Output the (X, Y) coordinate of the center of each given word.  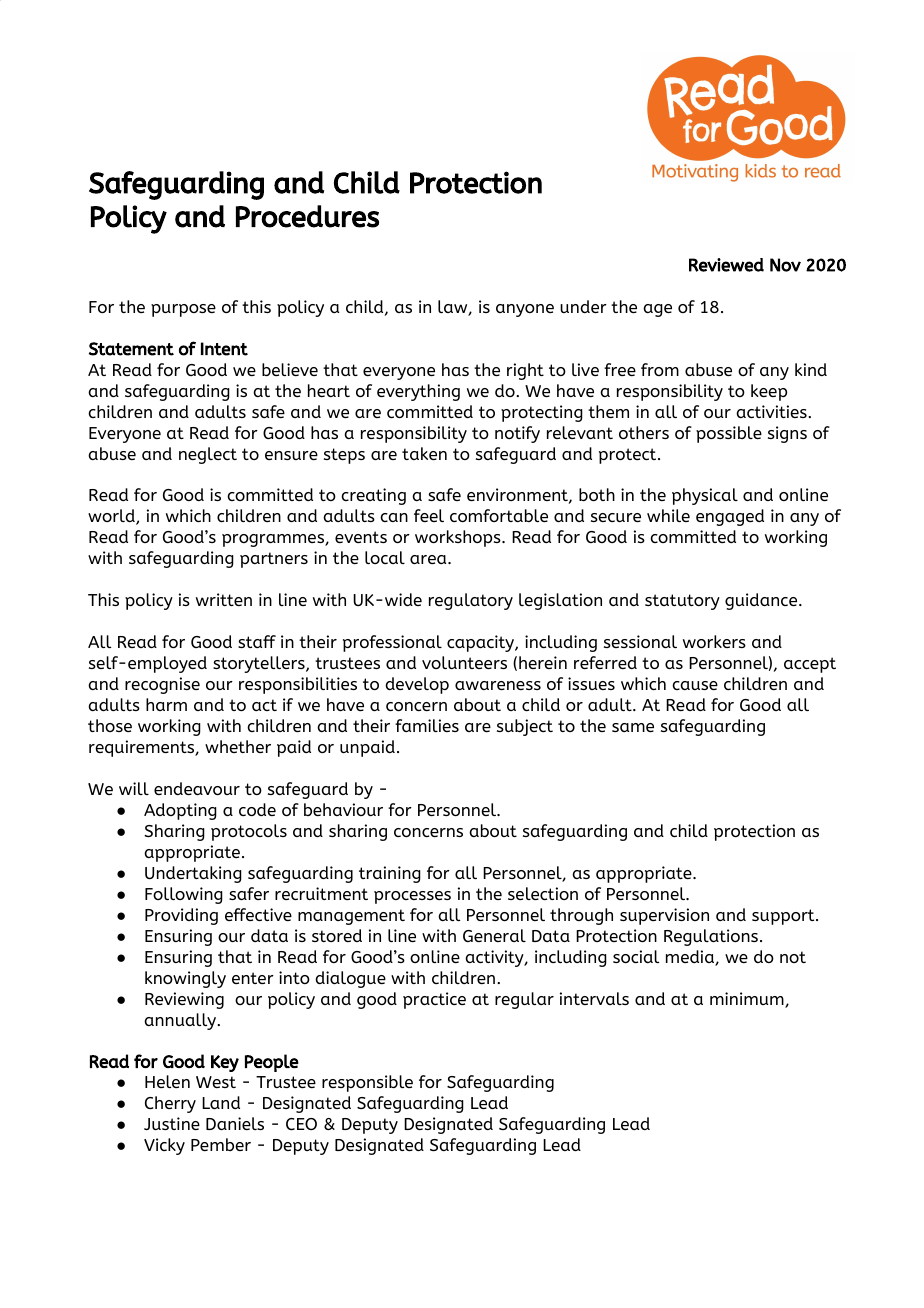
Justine (172, 1123)
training (390, 874)
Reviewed (726, 265)
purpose (183, 310)
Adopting (180, 811)
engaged (730, 517)
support (784, 917)
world (112, 517)
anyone (525, 310)
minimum (748, 1000)
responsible (367, 1083)
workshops (459, 538)
